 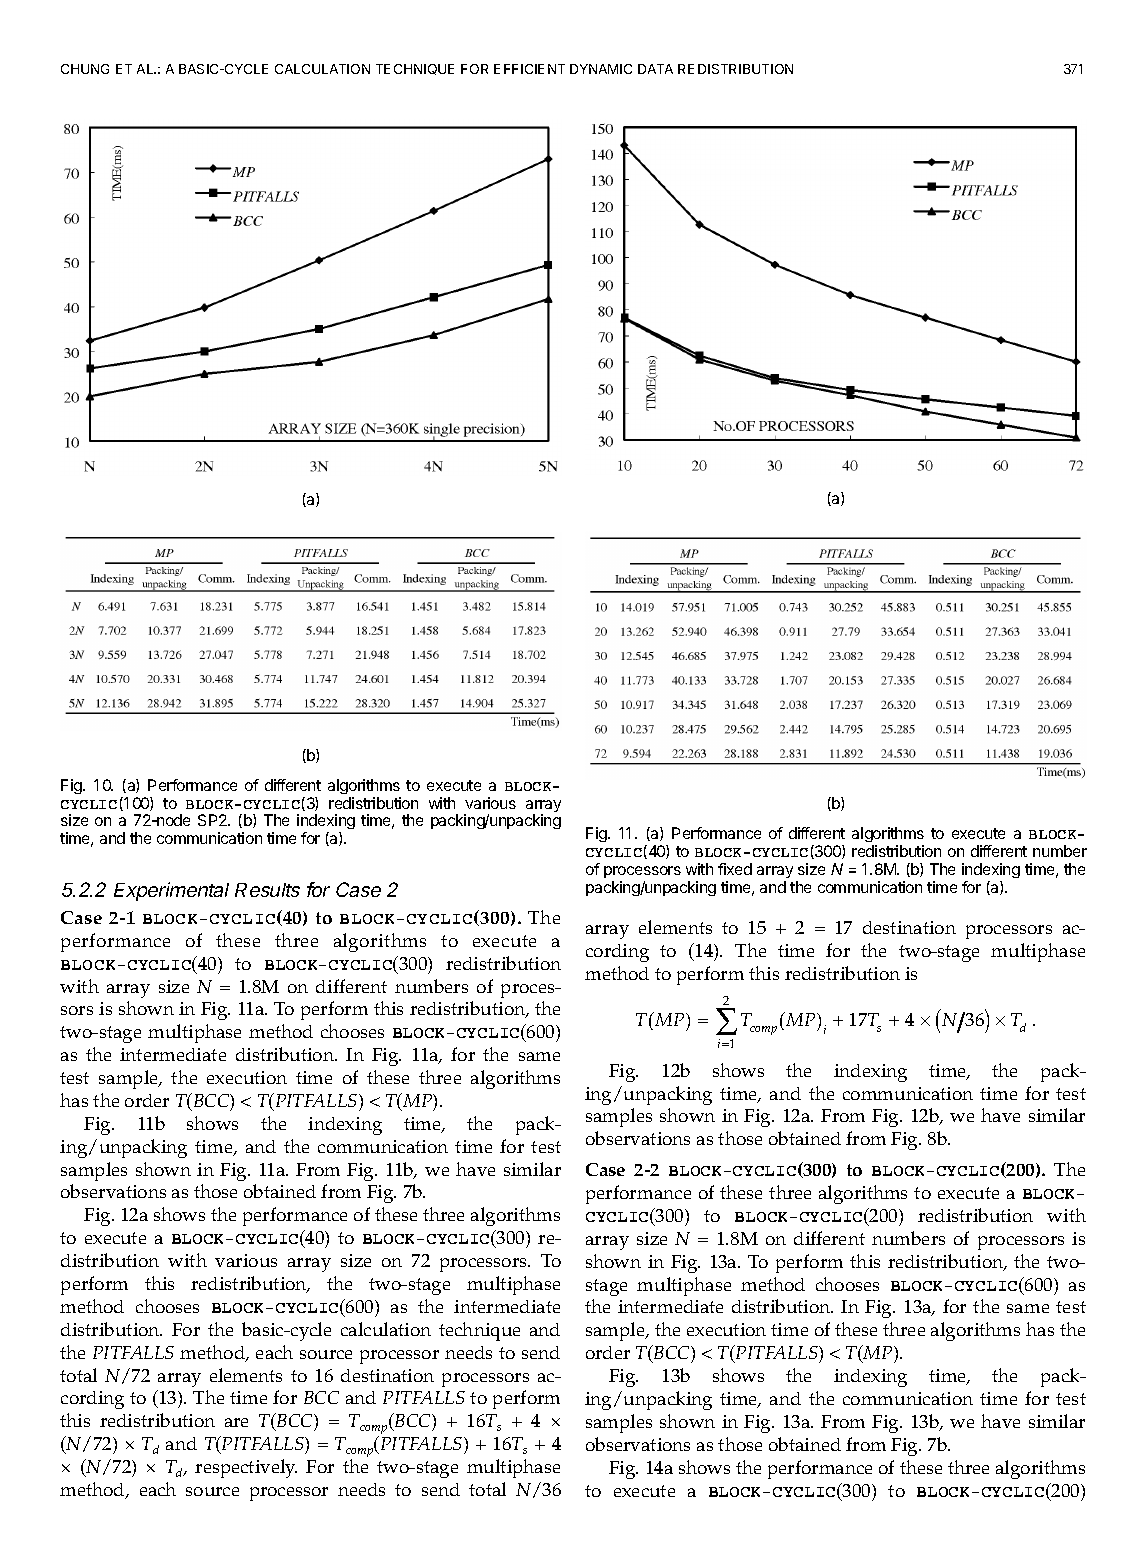 I want to click on DATA, so click(x=655, y=69).
